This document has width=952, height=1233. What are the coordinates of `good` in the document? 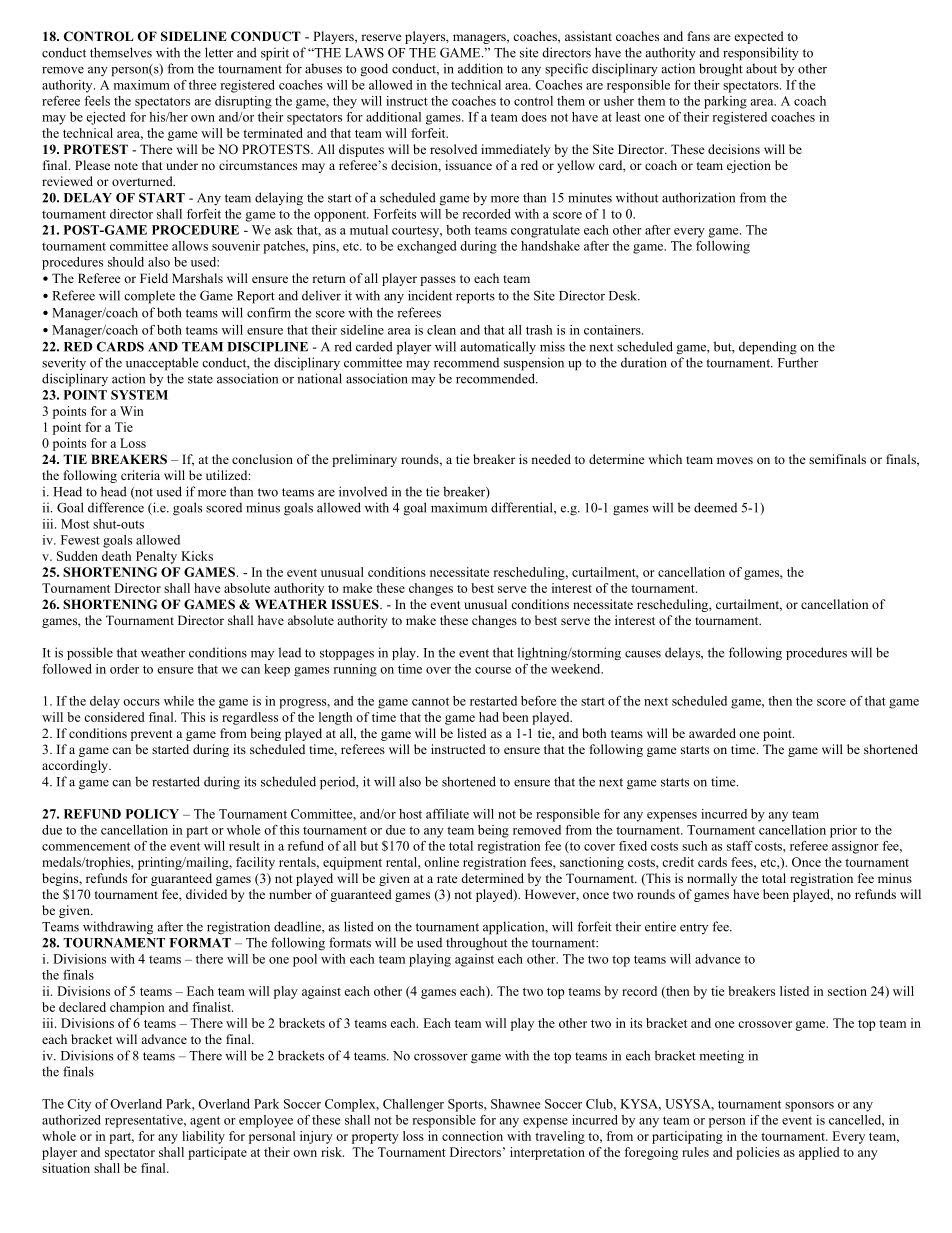 It's located at (374, 70).
